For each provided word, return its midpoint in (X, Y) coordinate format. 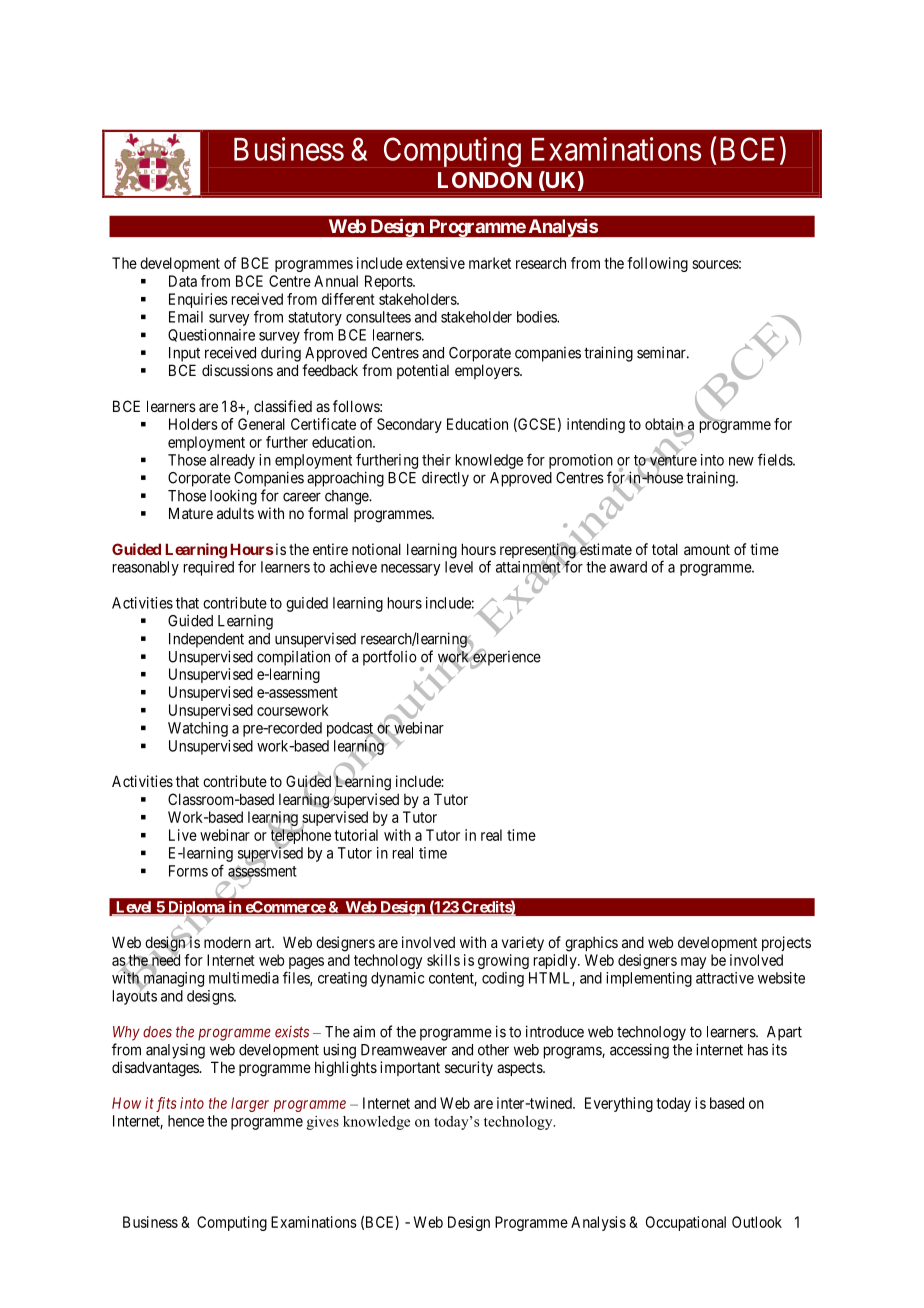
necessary (410, 570)
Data (183, 281)
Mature (191, 513)
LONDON (485, 180)
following (657, 264)
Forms (188, 871)
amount (707, 549)
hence (186, 1121)
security (469, 1068)
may (693, 963)
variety (523, 943)
